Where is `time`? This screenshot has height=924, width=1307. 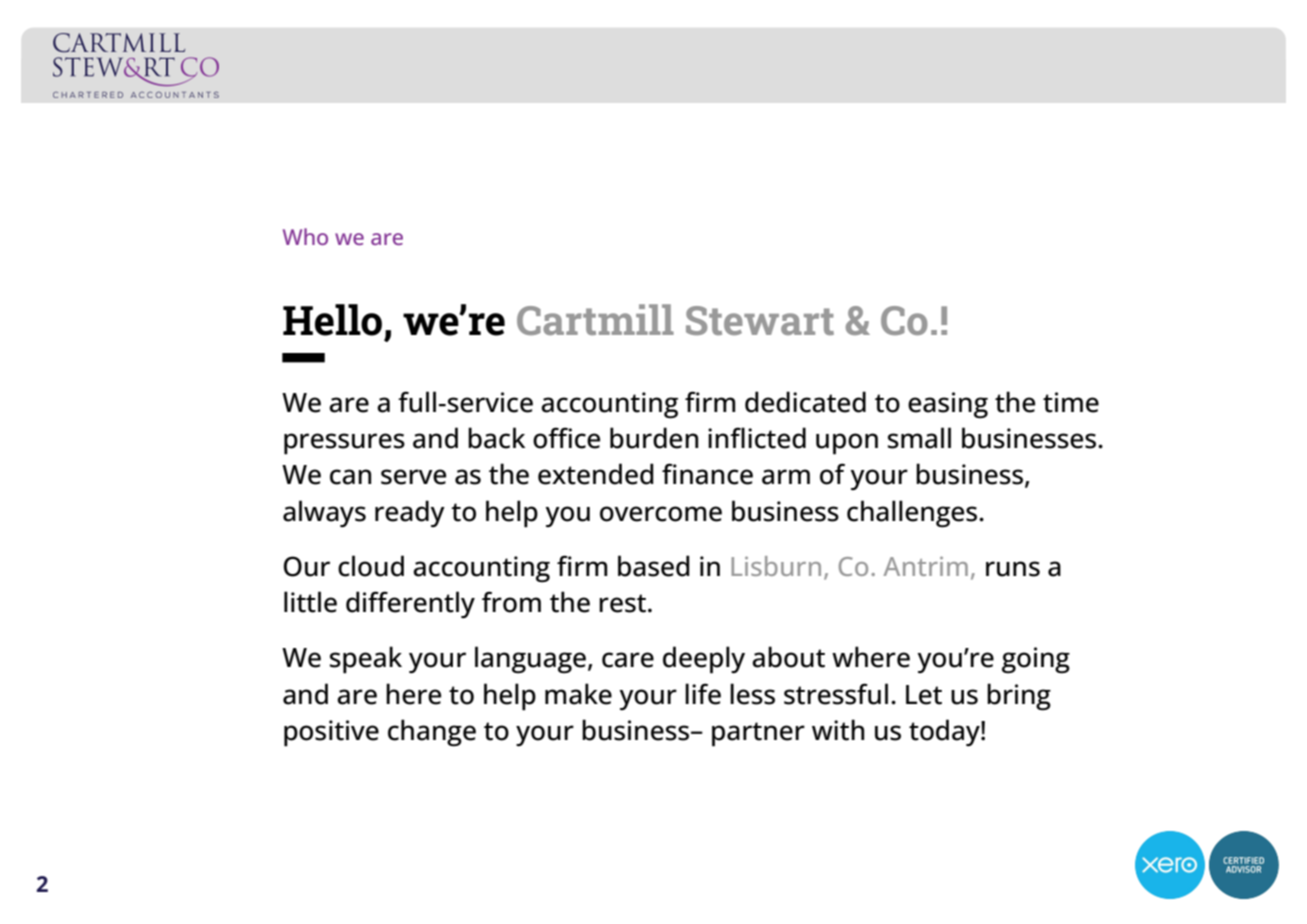
time is located at coordinates (1071, 402).
